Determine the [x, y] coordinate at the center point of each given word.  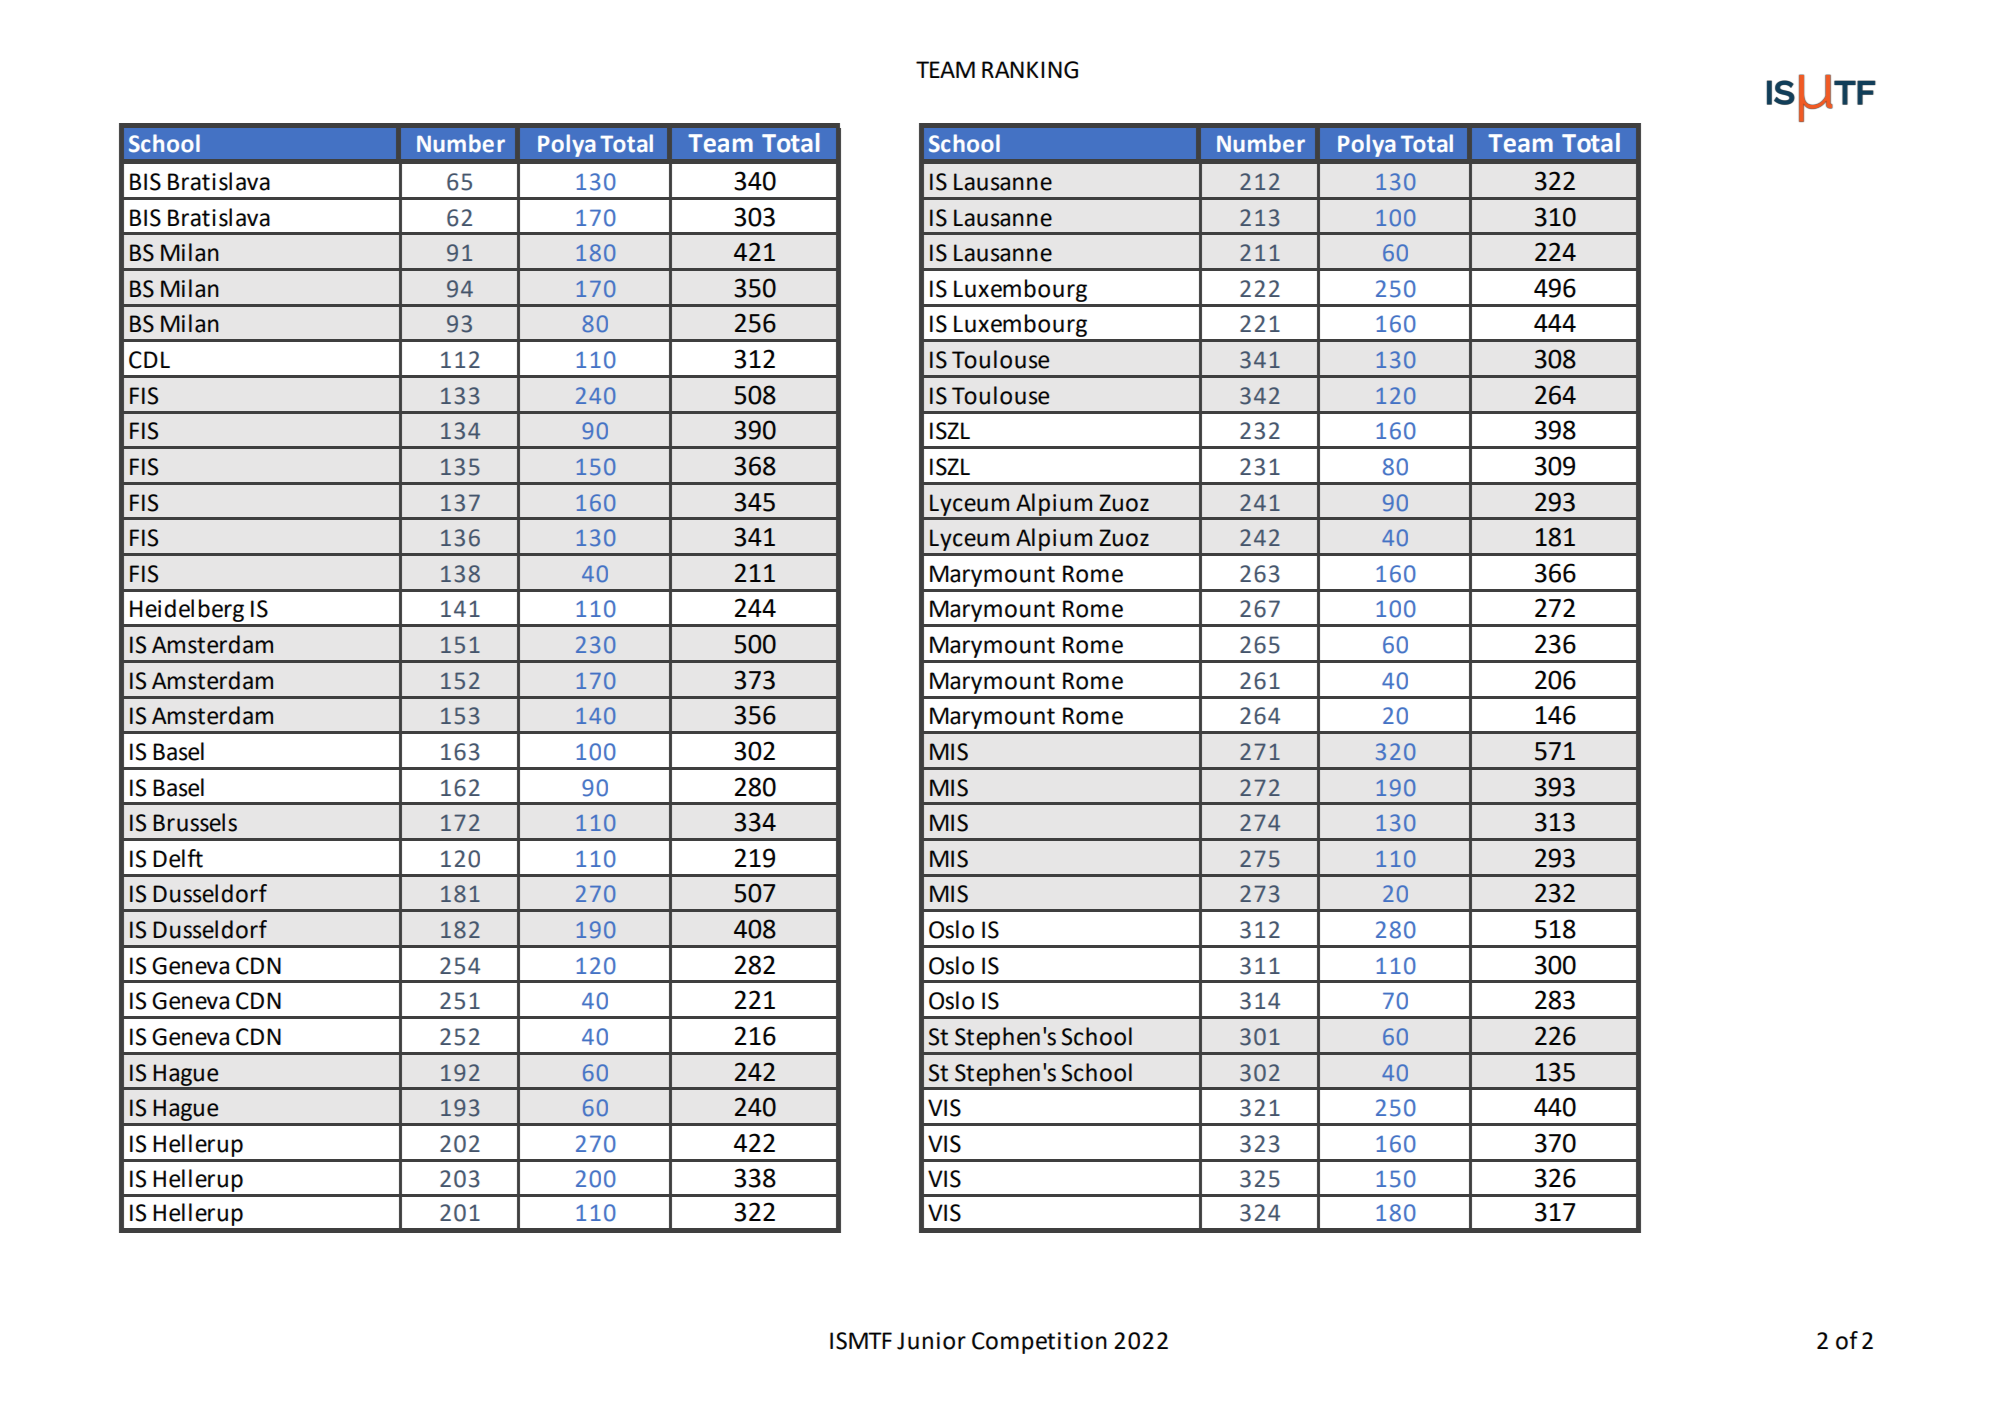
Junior [931, 1341]
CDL [149, 360]
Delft [178, 858]
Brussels [195, 822]
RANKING [1030, 70]
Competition [1039, 1343]
